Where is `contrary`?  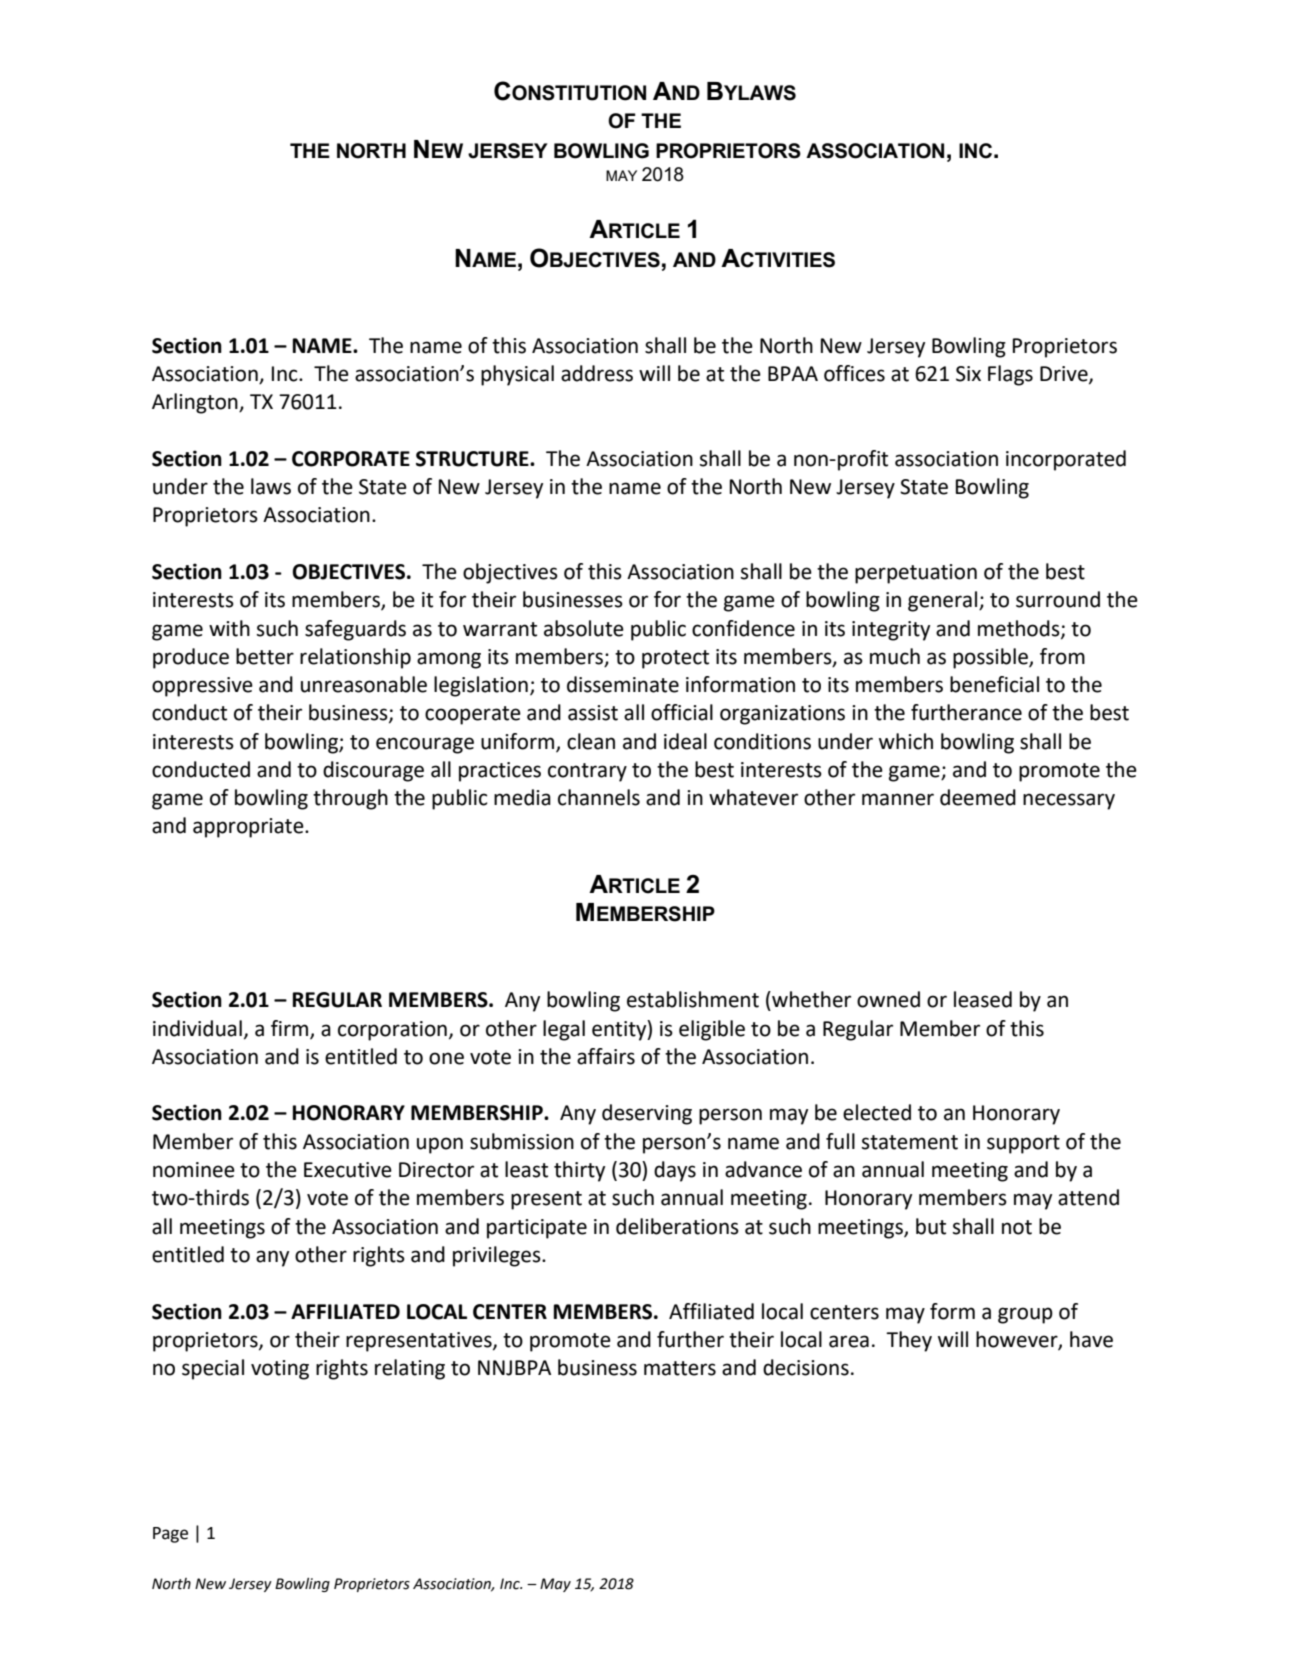 contrary is located at coordinates (587, 772).
